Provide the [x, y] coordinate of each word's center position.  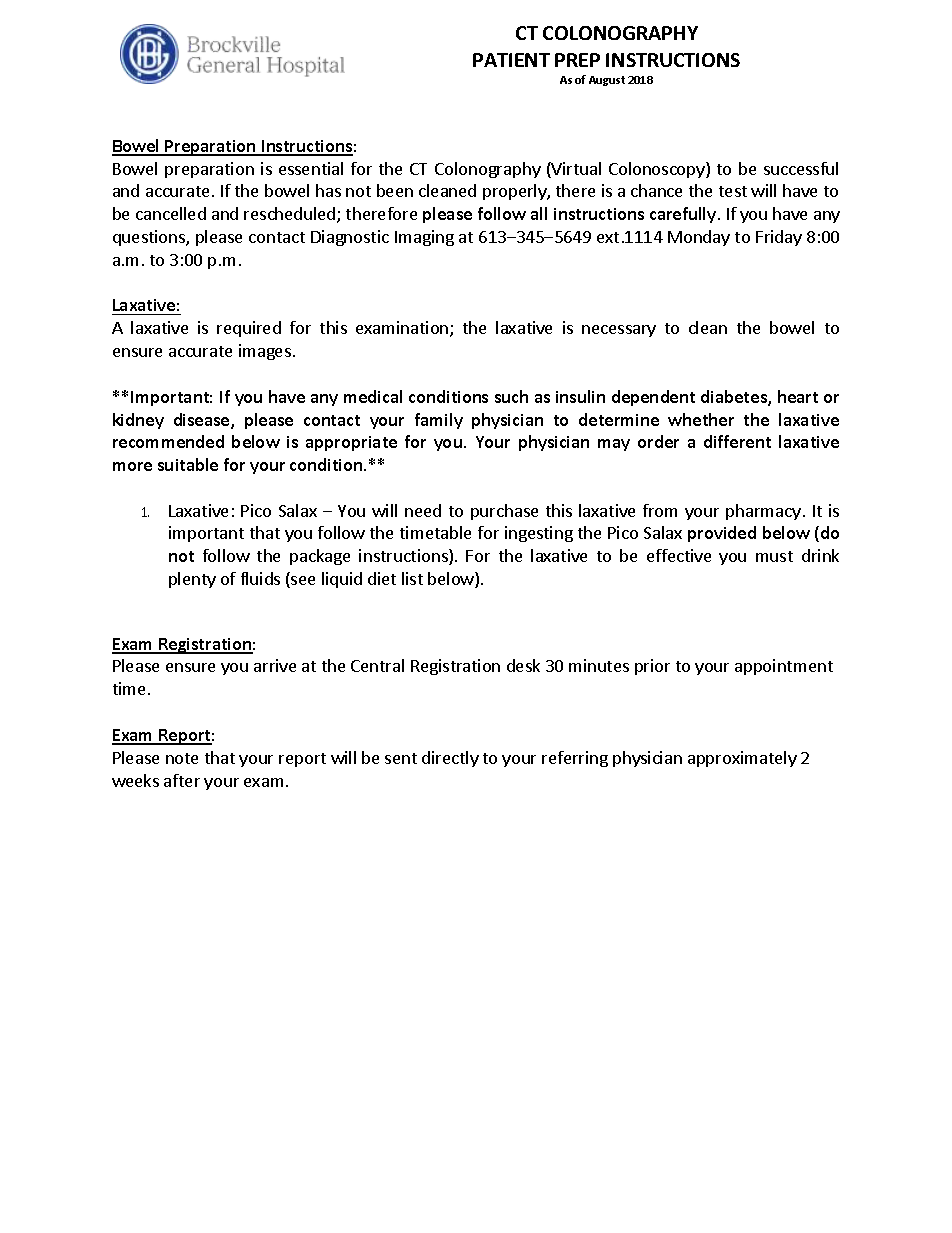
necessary [619, 331]
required [249, 329]
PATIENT [511, 60]
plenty [192, 580]
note [182, 758]
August [607, 81]
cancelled [171, 213]
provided [722, 534]
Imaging [424, 238]
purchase [504, 512]
